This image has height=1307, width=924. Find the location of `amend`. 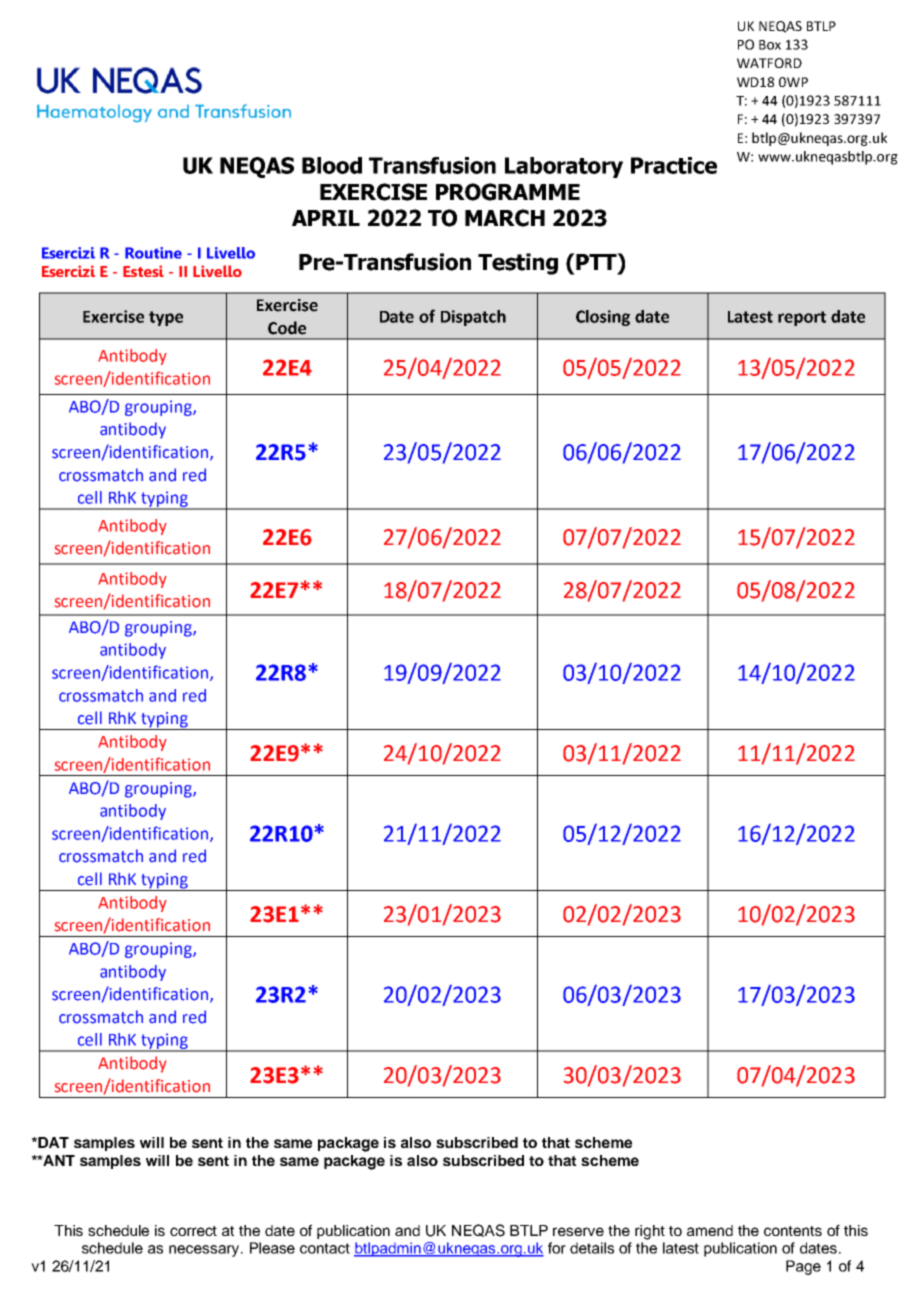

amend is located at coordinates (710, 1230).
